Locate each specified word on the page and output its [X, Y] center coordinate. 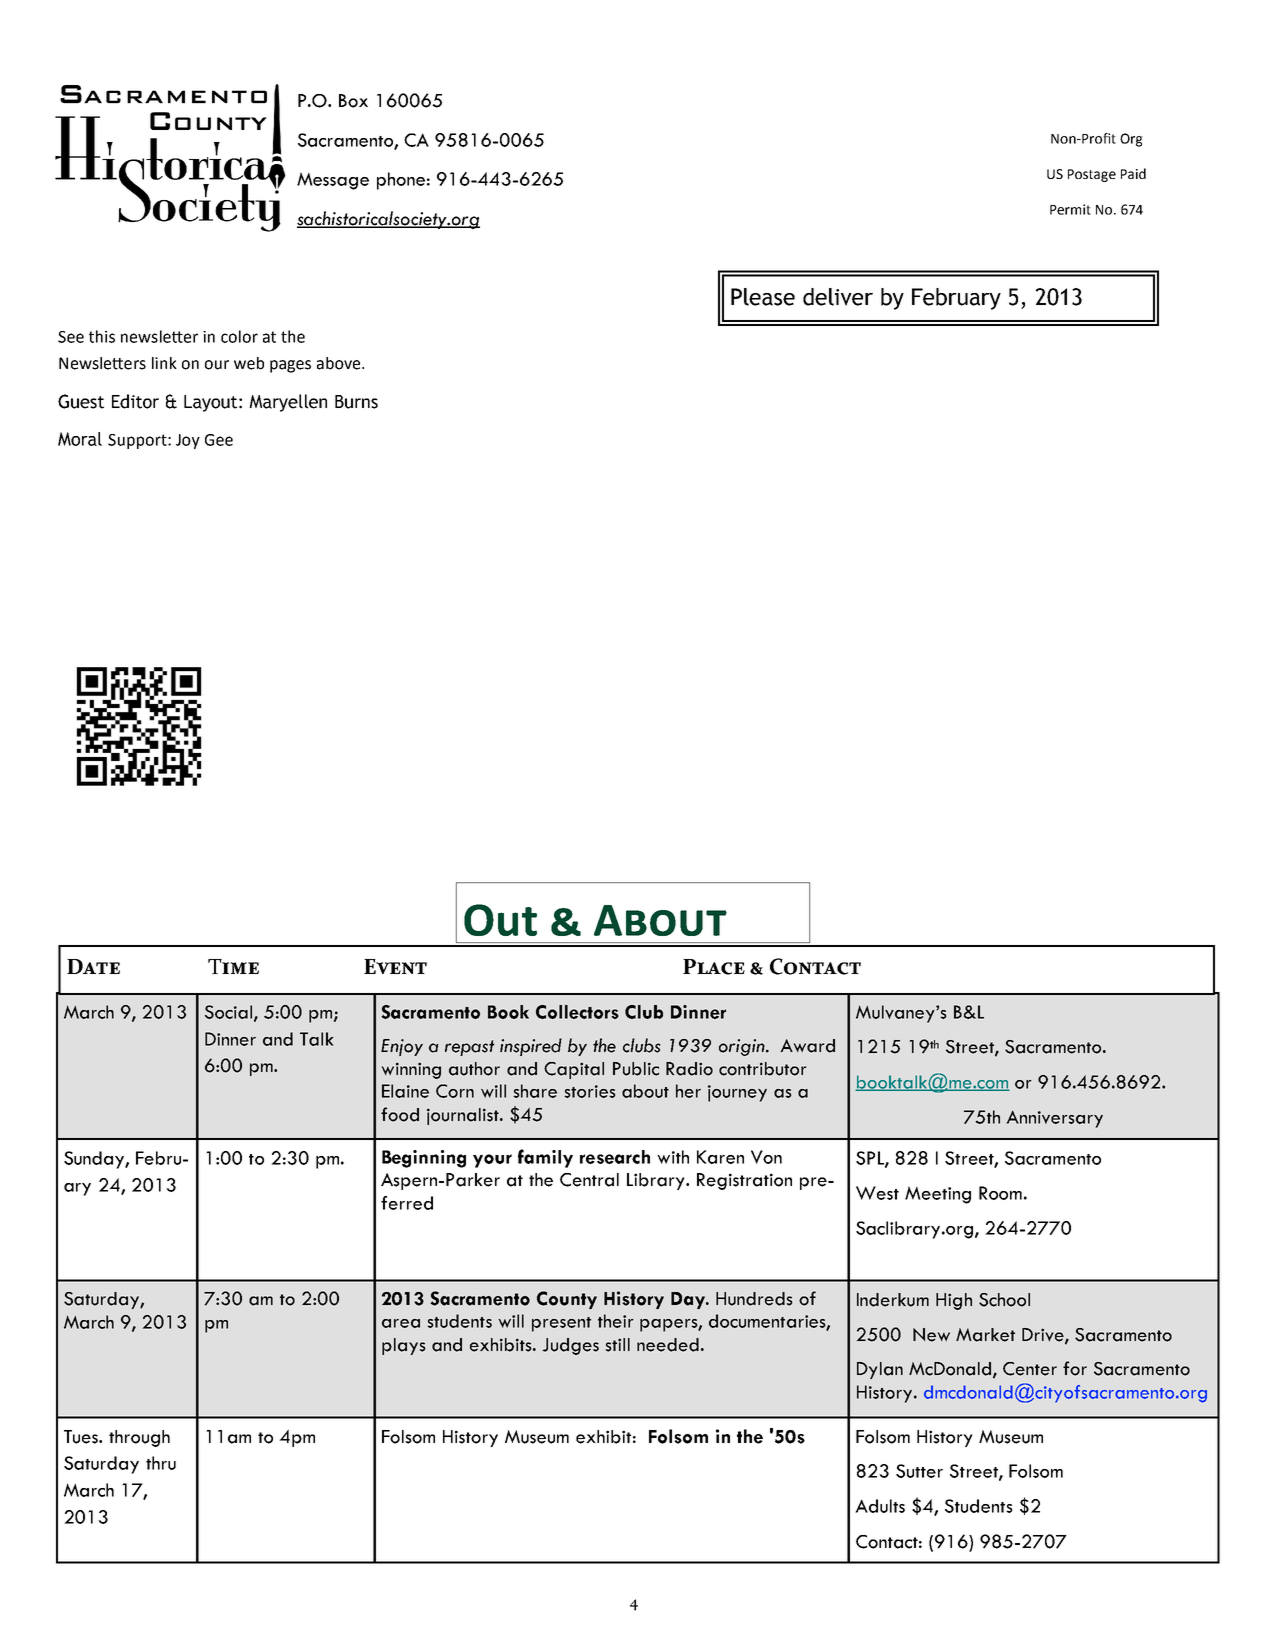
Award [807, 1046]
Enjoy [402, 1047]
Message [333, 181]
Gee [219, 440]
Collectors [577, 1012]
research [615, 1157]
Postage [1092, 175]
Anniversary [1054, 1119]
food [400, 1114]
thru [161, 1463]
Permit [1070, 209]
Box [353, 101]
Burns [356, 402]
